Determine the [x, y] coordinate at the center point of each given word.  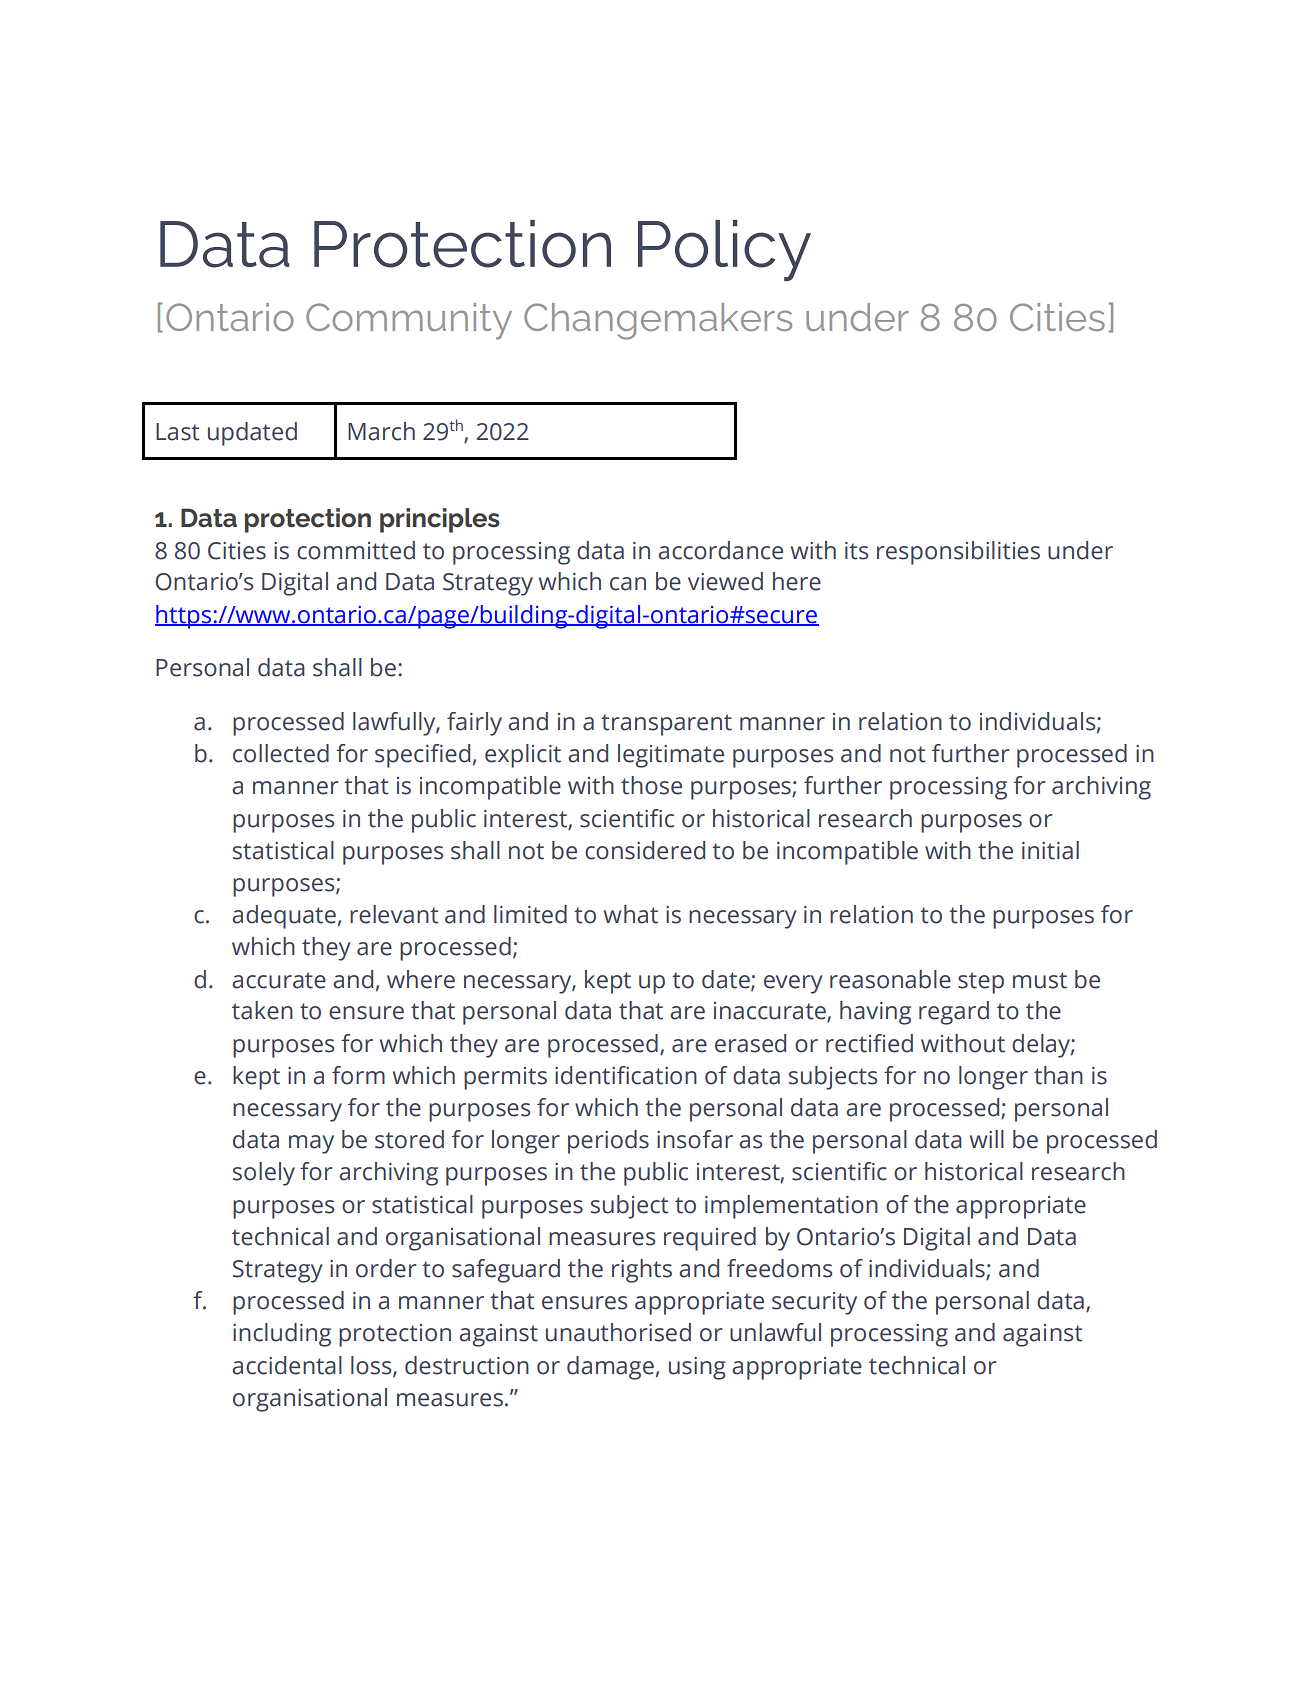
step [981, 983]
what [631, 914]
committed [356, 550]
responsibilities [958, 553]
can [628, 584]
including [282, 1335]
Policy [724, 250]
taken [262, 1010]
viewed [725, 581]
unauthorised [618, 1332]
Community [409, 321]
